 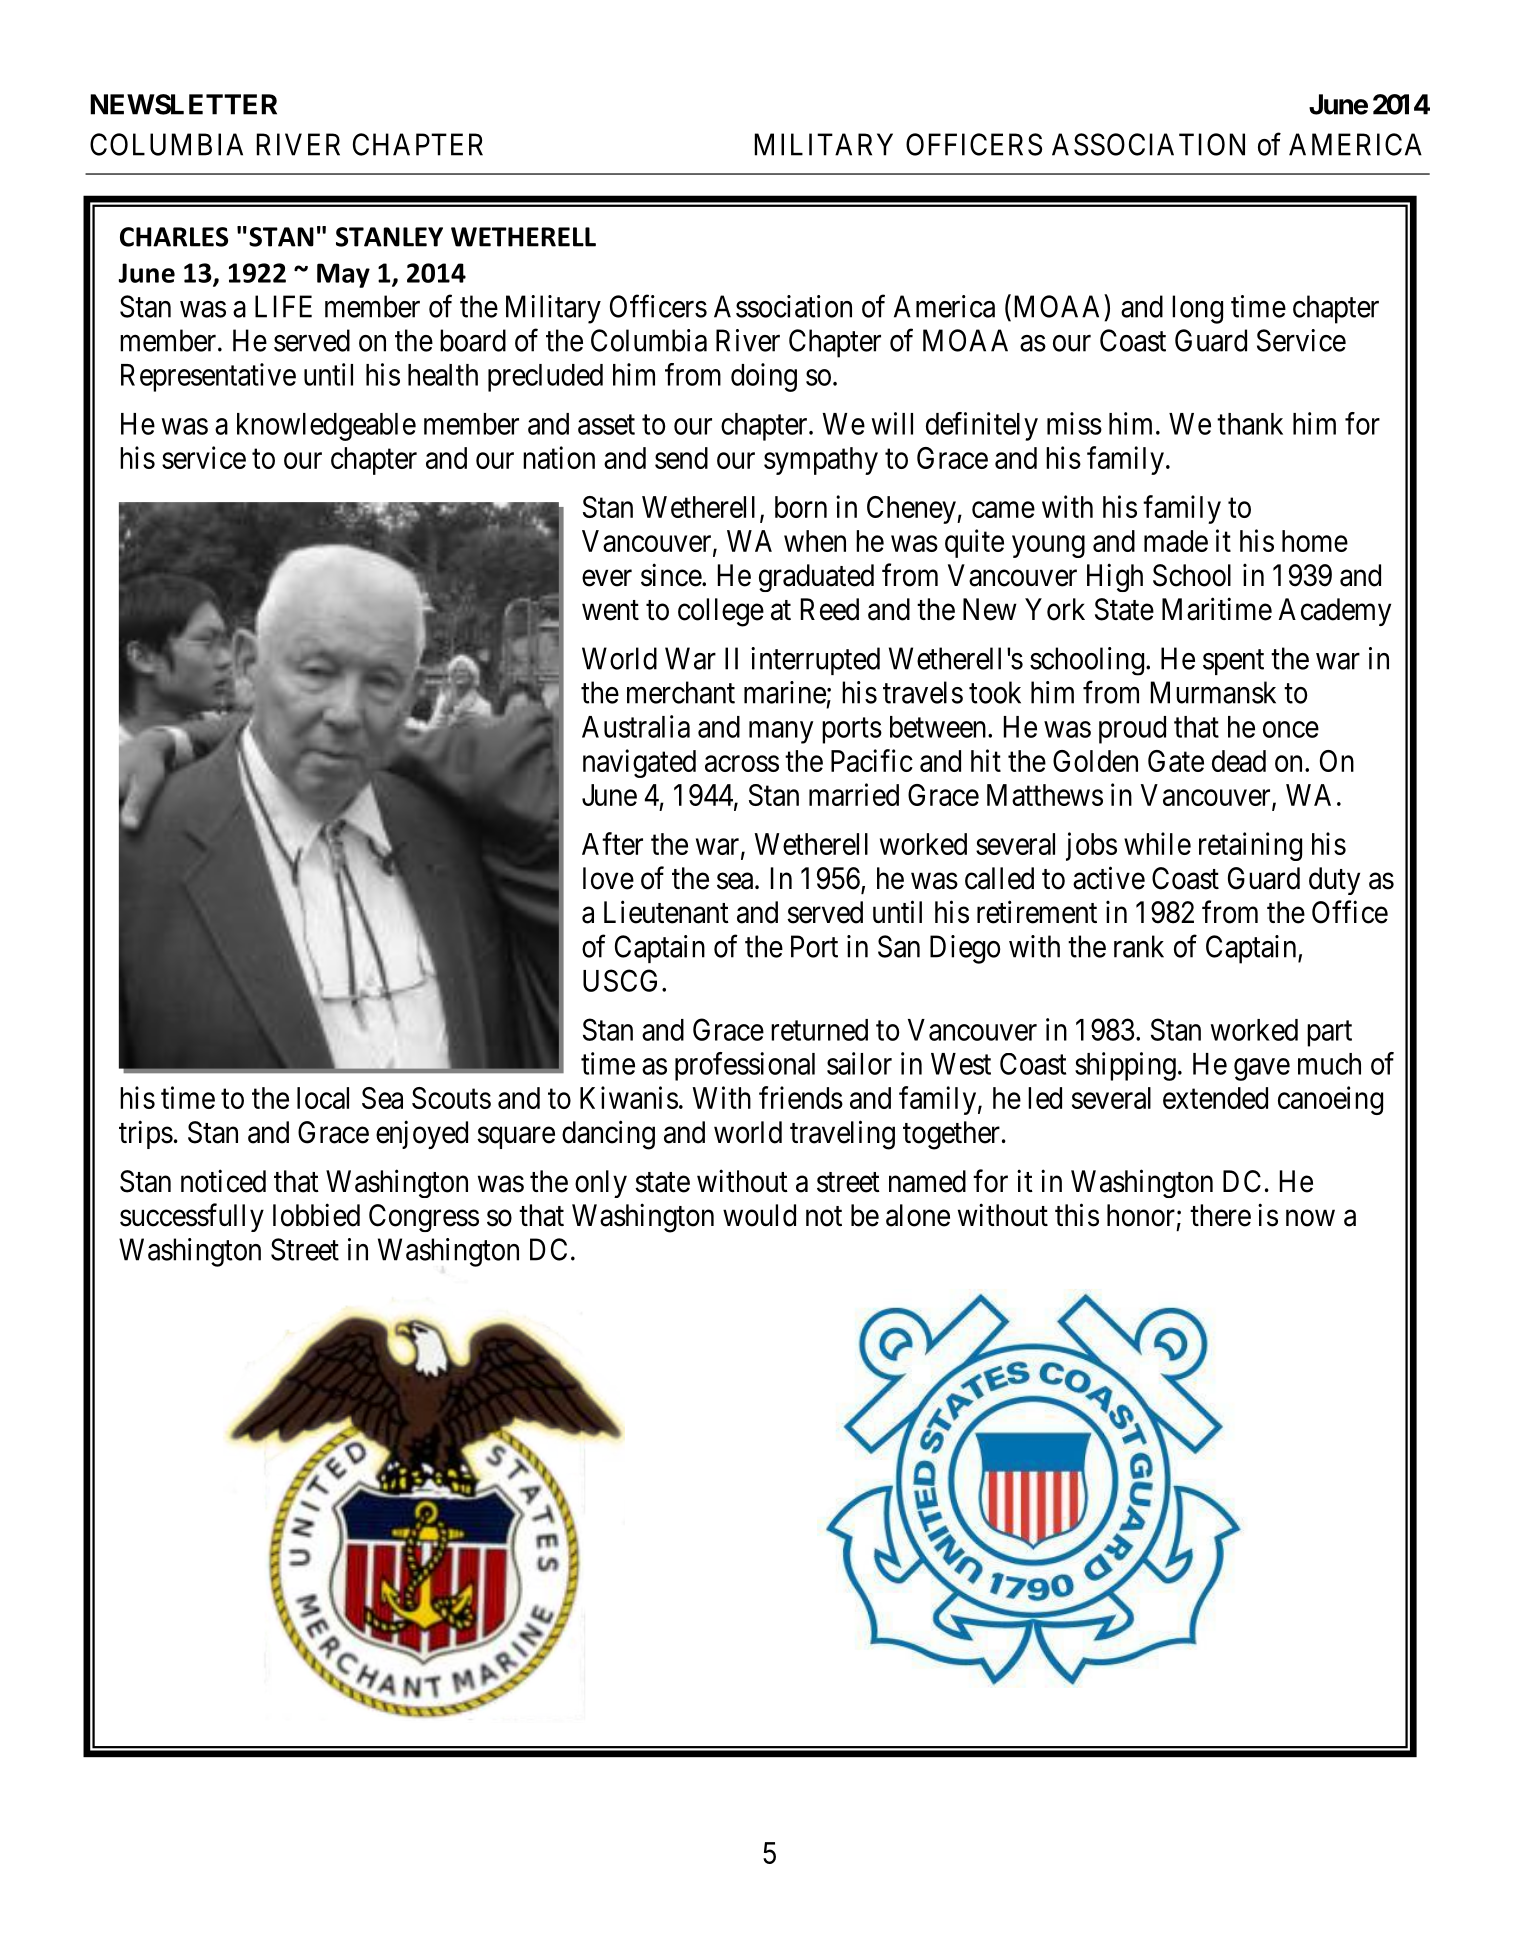 What do you see at coordinates (1197, 309) in the page?
I see `long` at bounding box center [1197, 309].
